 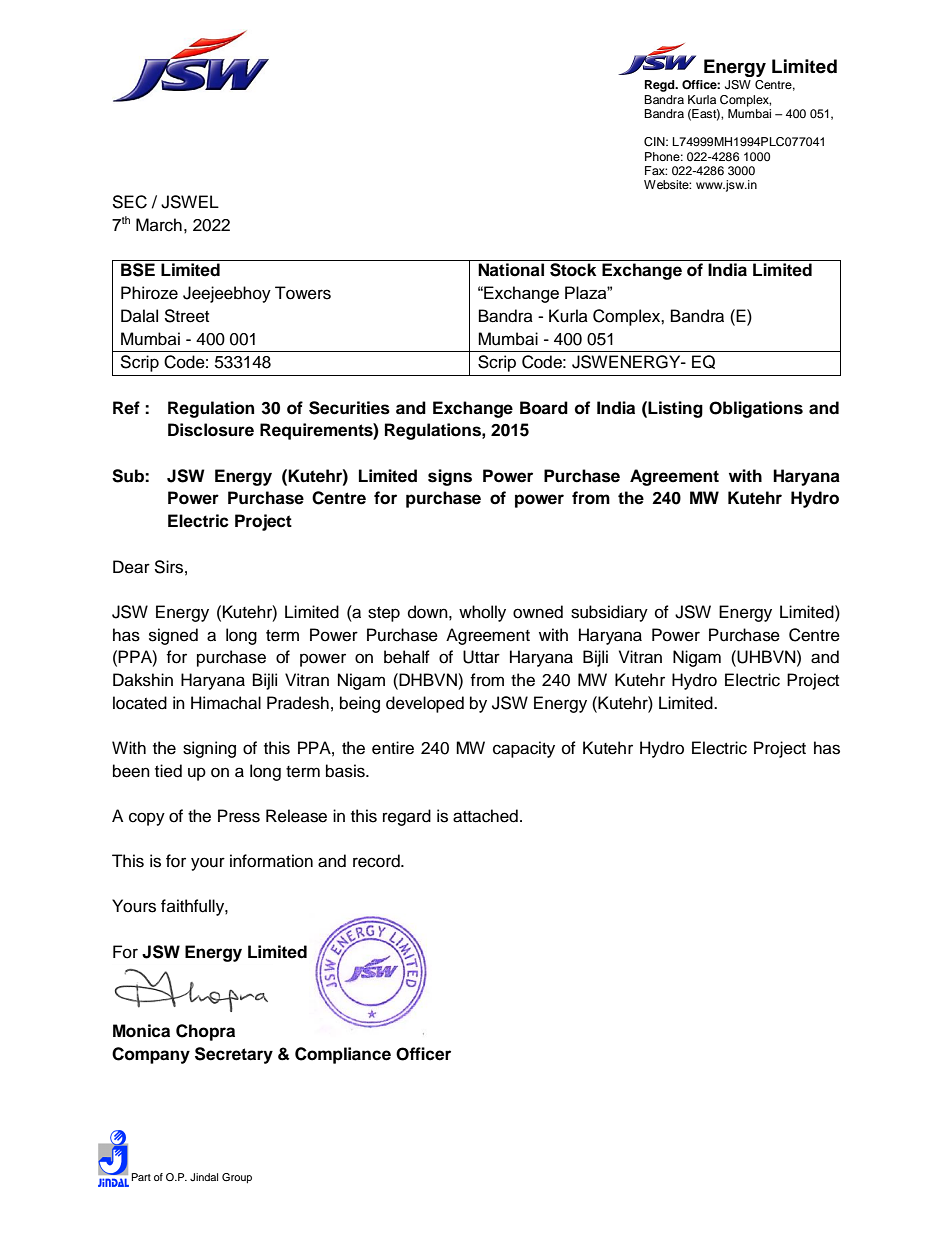 I want to click on National, so click(x=511, y=270).
